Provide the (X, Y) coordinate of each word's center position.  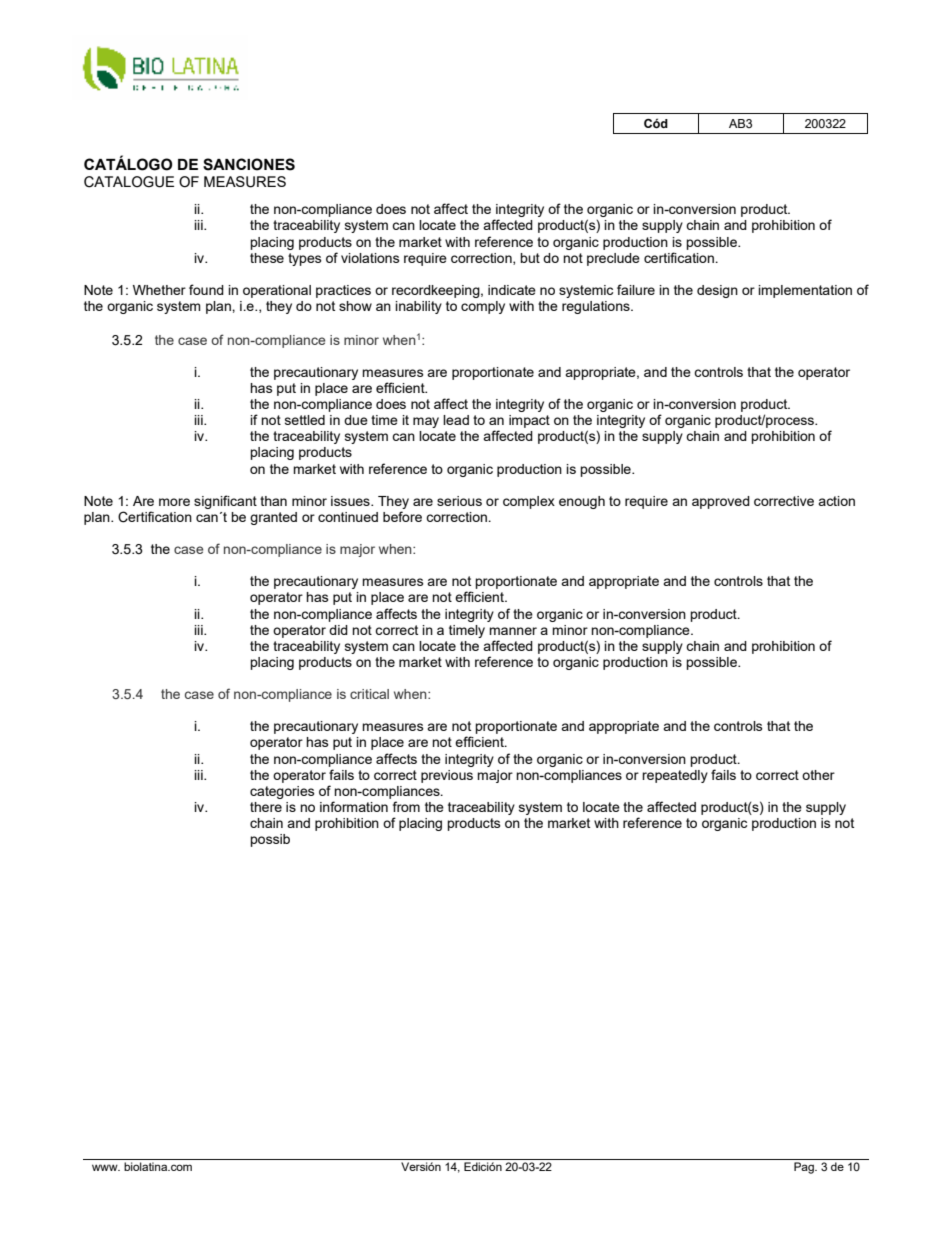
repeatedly (675, 776)
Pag (805, 1168)
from (406, 806)
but (530, 258)
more (174, 502)
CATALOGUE (129, 182)
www (106, 1167)
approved (721, 502)
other (818, 775)
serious (459, 501)
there (266, 807)
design (717, 291)
